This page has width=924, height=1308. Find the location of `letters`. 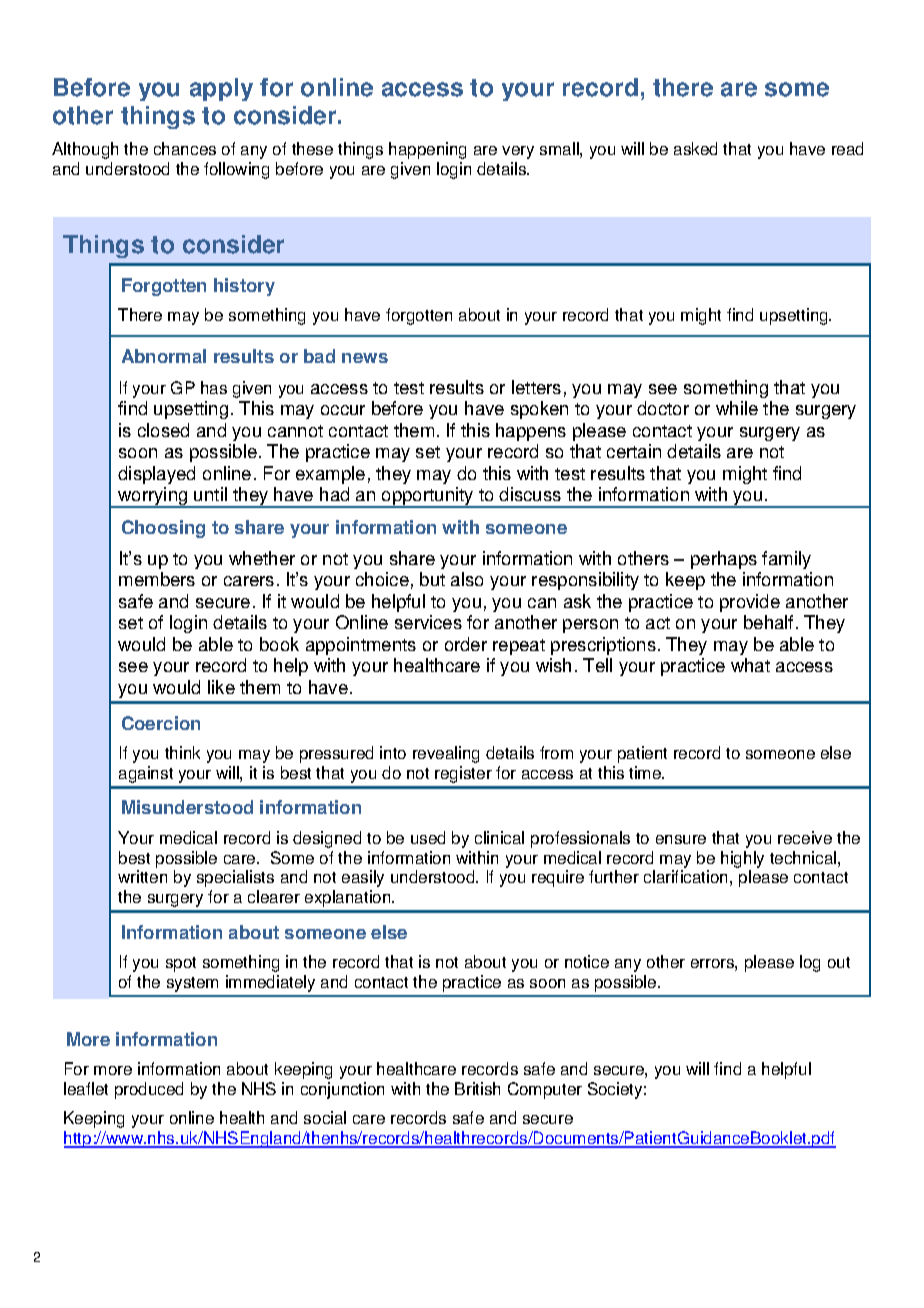

letters is located at coordinates (536, 387).
